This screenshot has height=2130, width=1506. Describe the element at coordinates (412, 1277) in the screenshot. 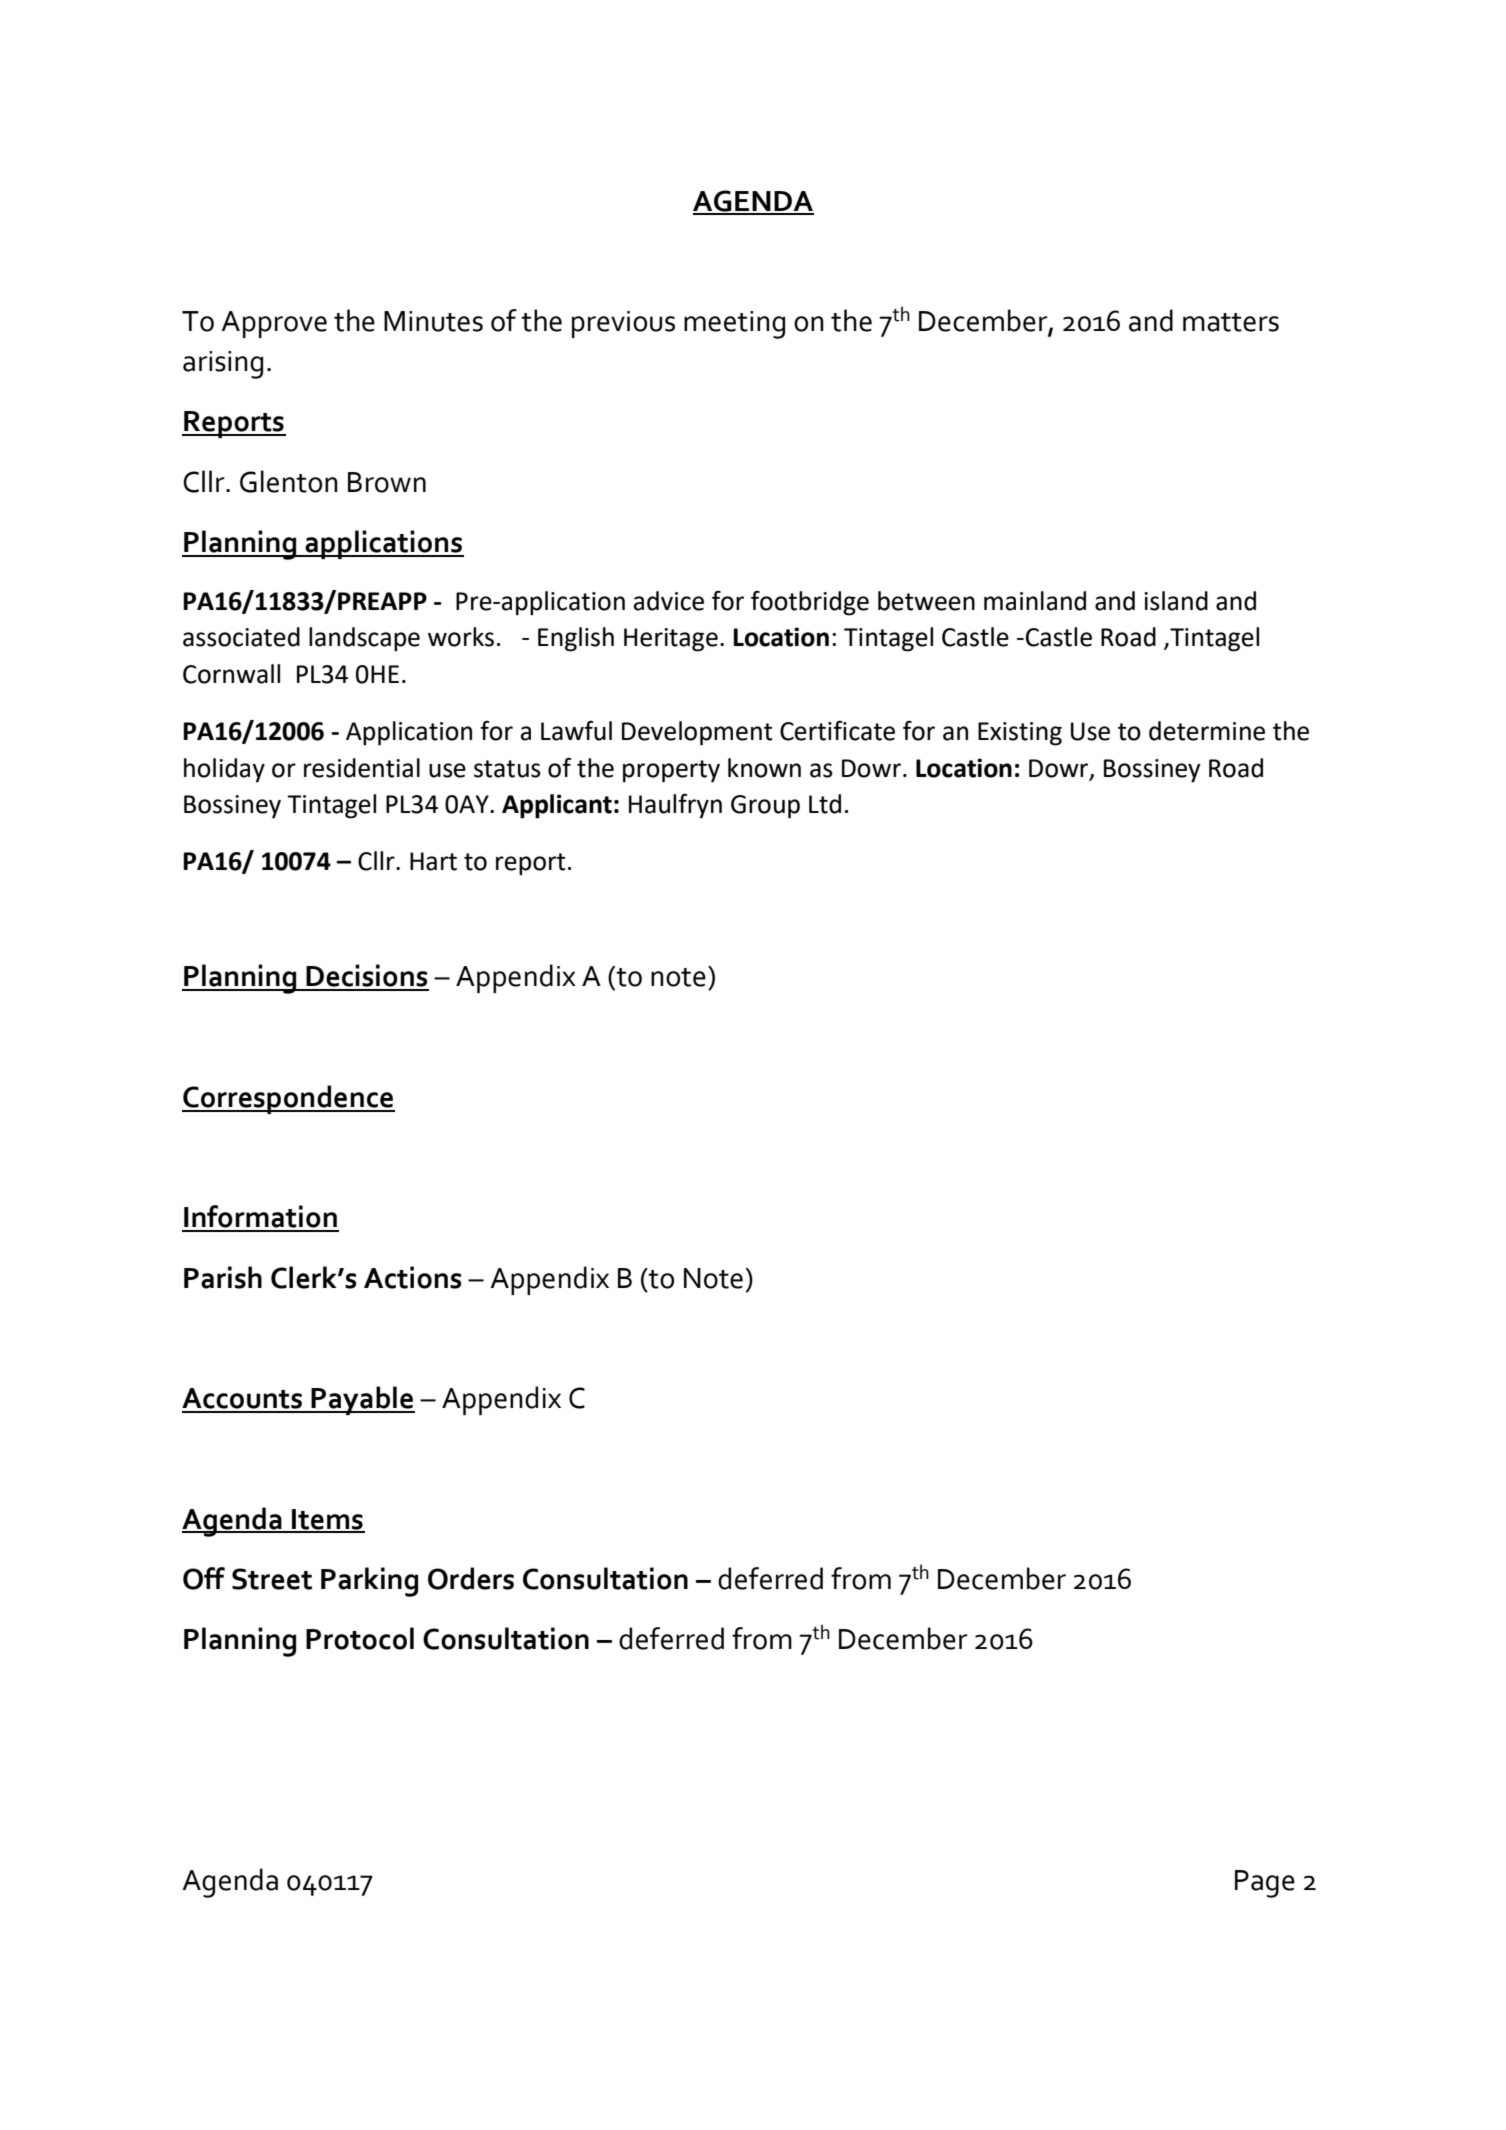

I see `Actions` at that location.
